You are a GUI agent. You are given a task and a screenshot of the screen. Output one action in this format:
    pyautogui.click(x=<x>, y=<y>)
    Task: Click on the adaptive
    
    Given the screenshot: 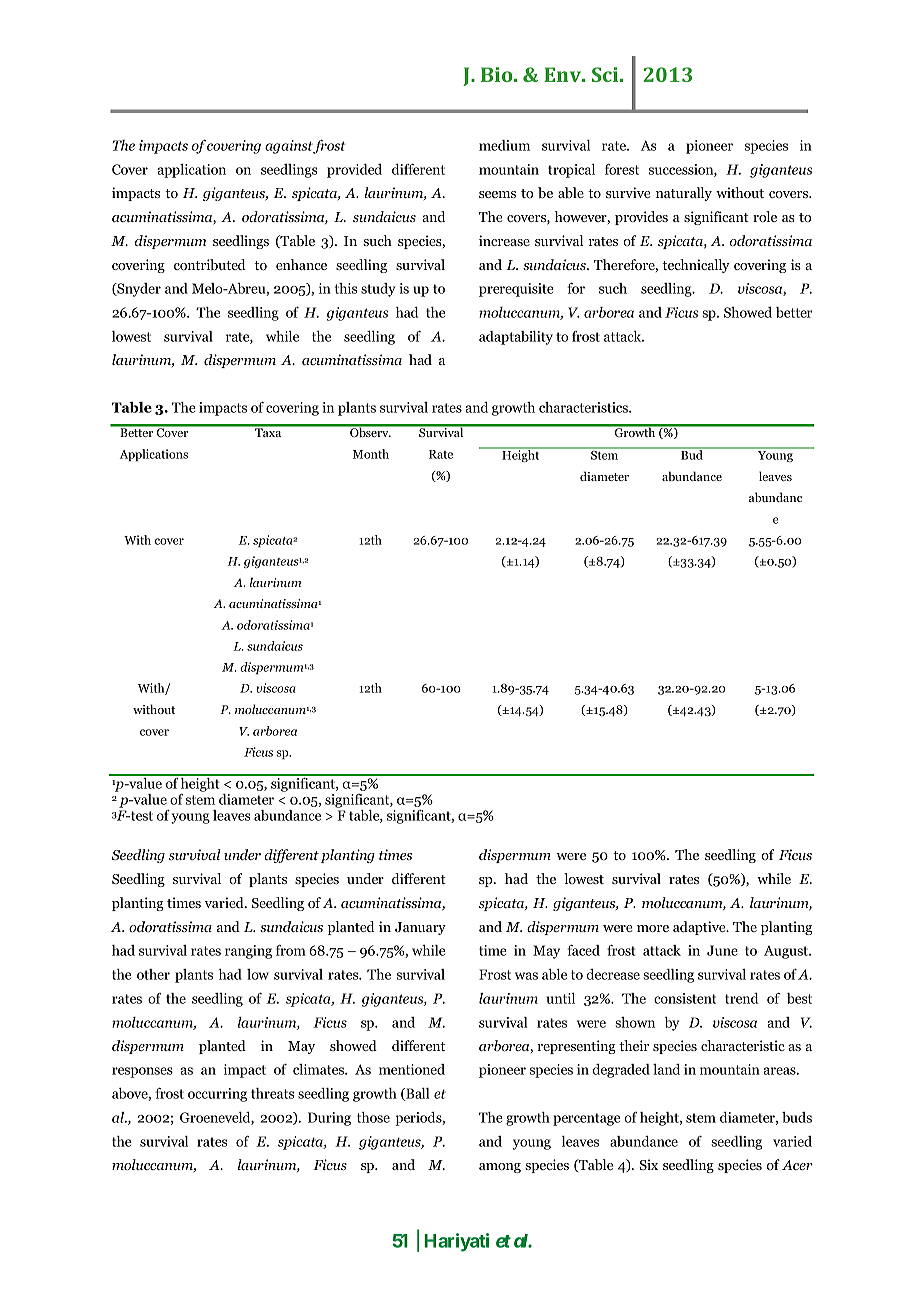 What is the action you would take?
    pyautogui.click(x=700, y=928)
